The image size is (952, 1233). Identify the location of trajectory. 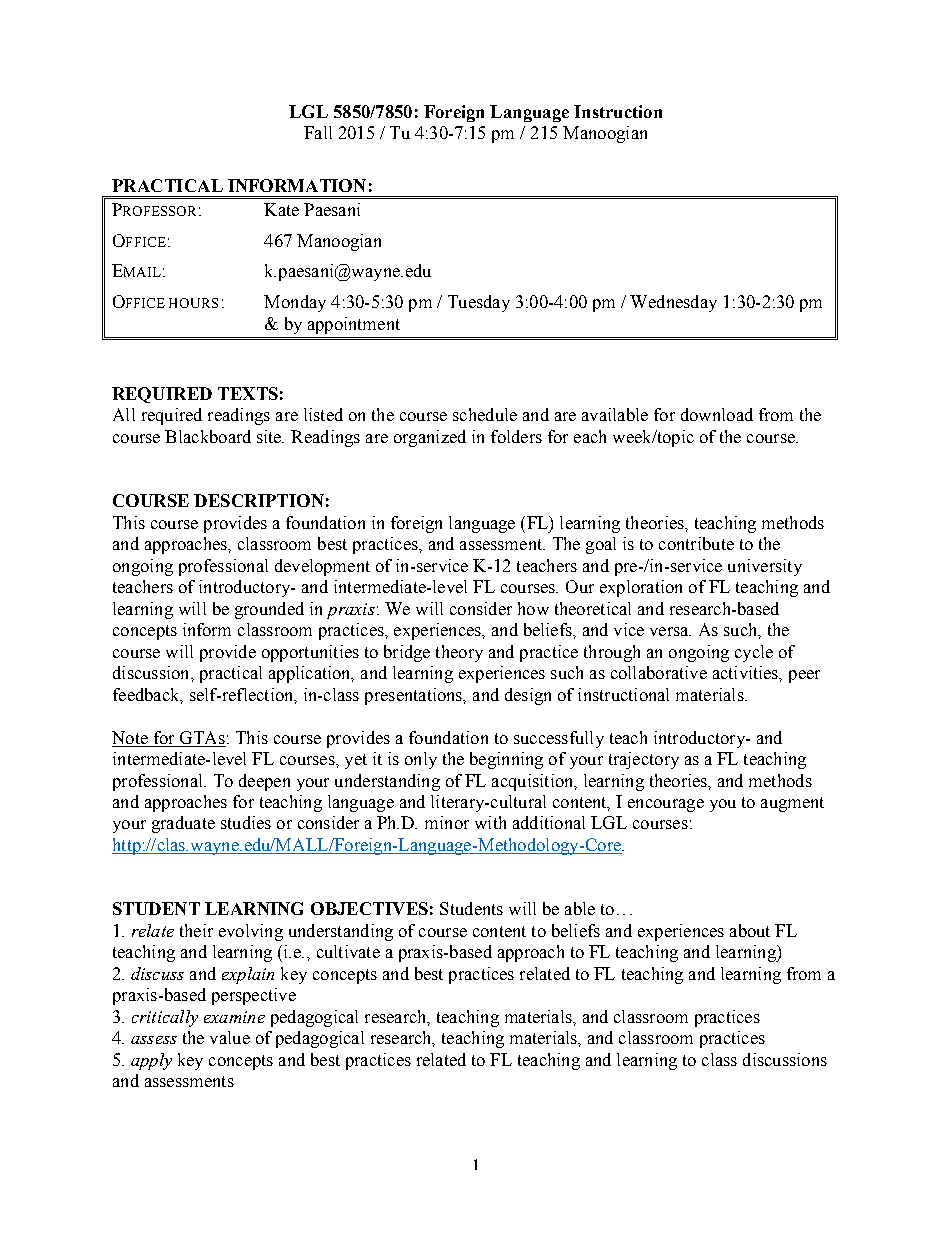
(644, 760).
